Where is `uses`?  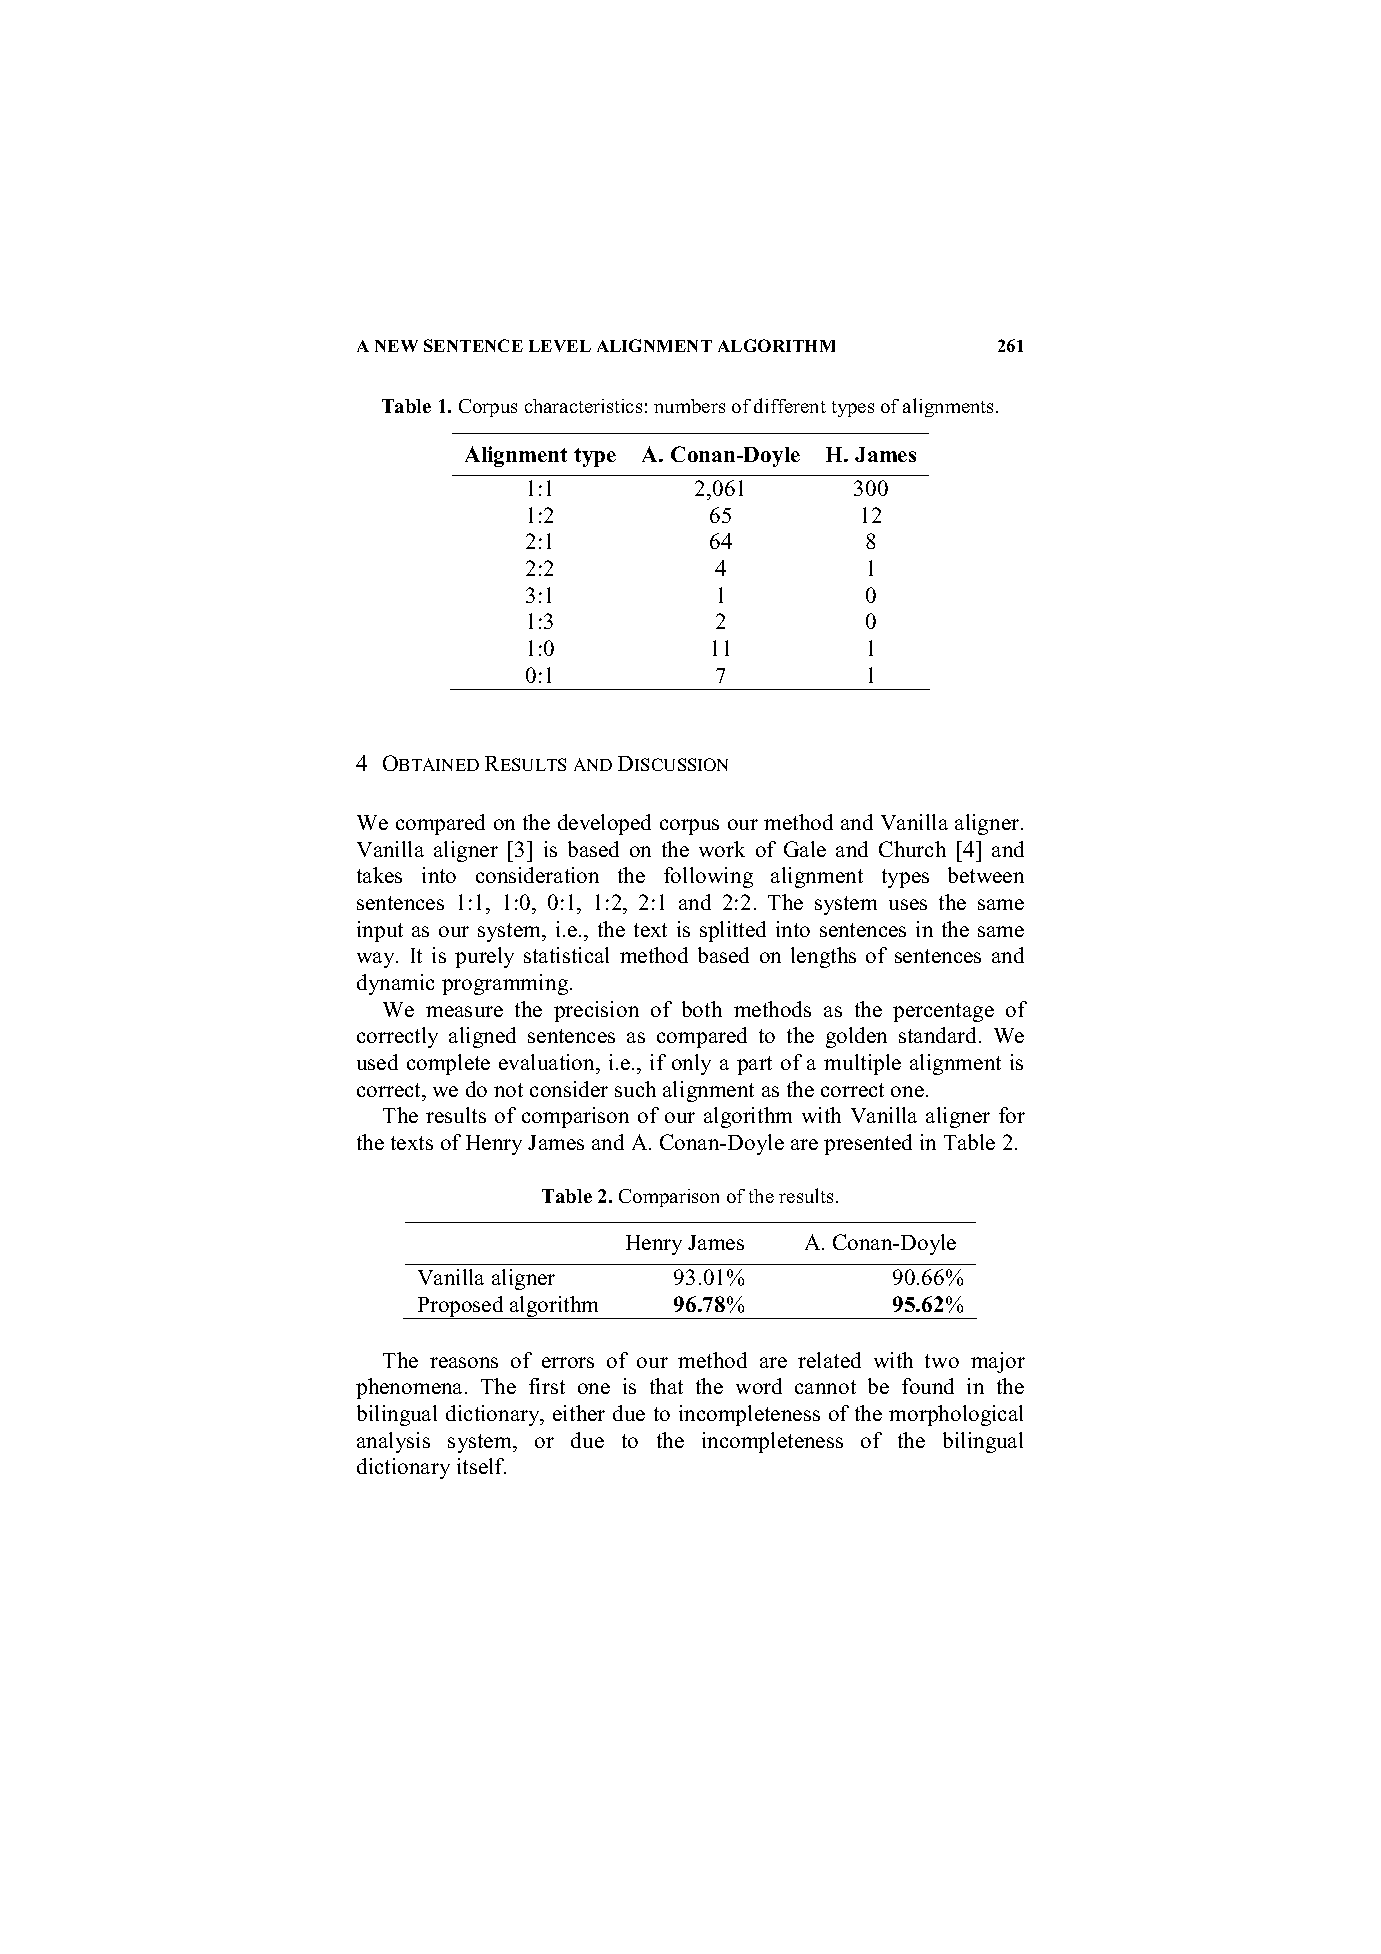
uses is located at coordinates (908, 904).
